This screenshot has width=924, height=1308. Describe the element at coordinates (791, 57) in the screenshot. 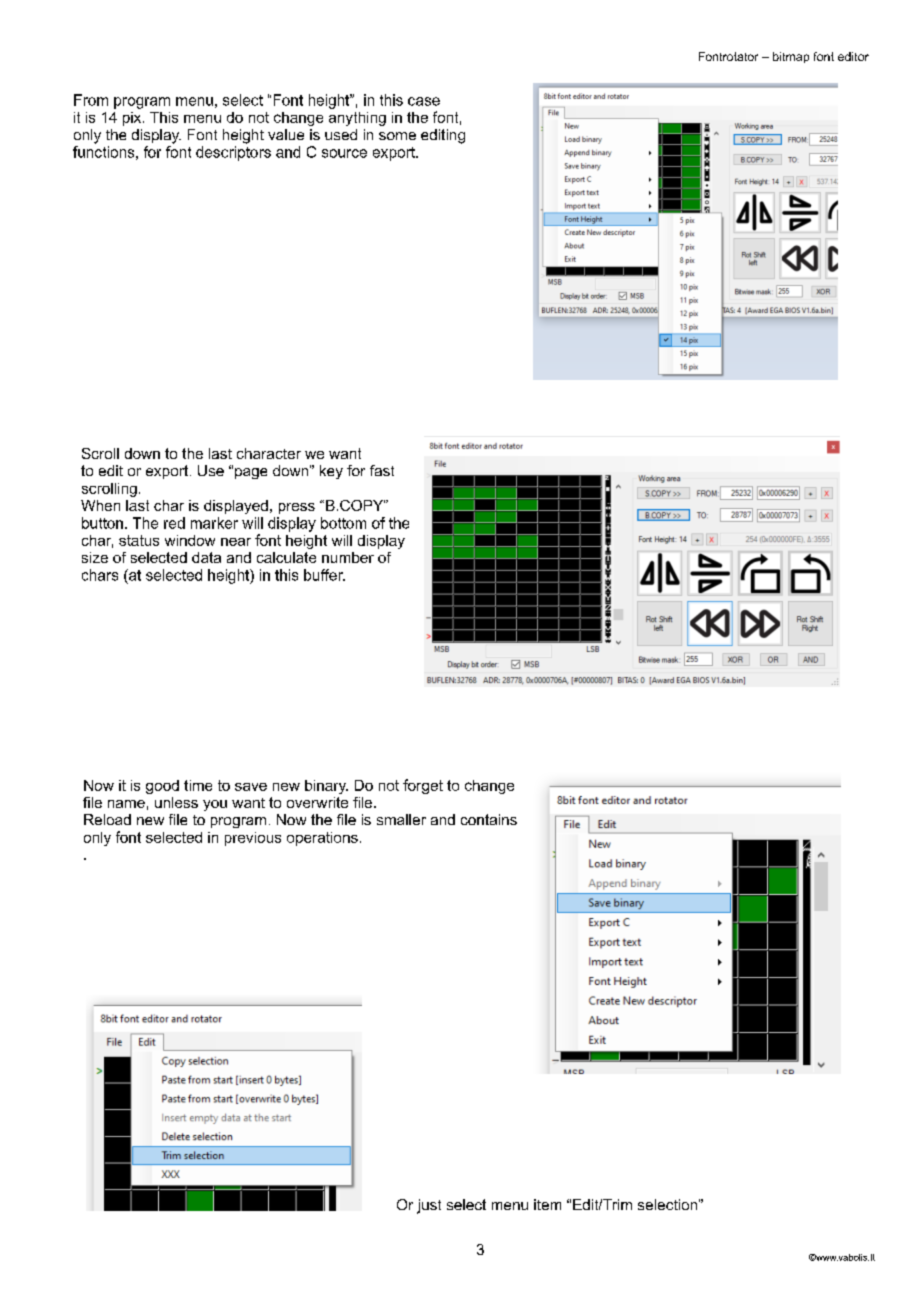

I see `bitmap` at that location.
